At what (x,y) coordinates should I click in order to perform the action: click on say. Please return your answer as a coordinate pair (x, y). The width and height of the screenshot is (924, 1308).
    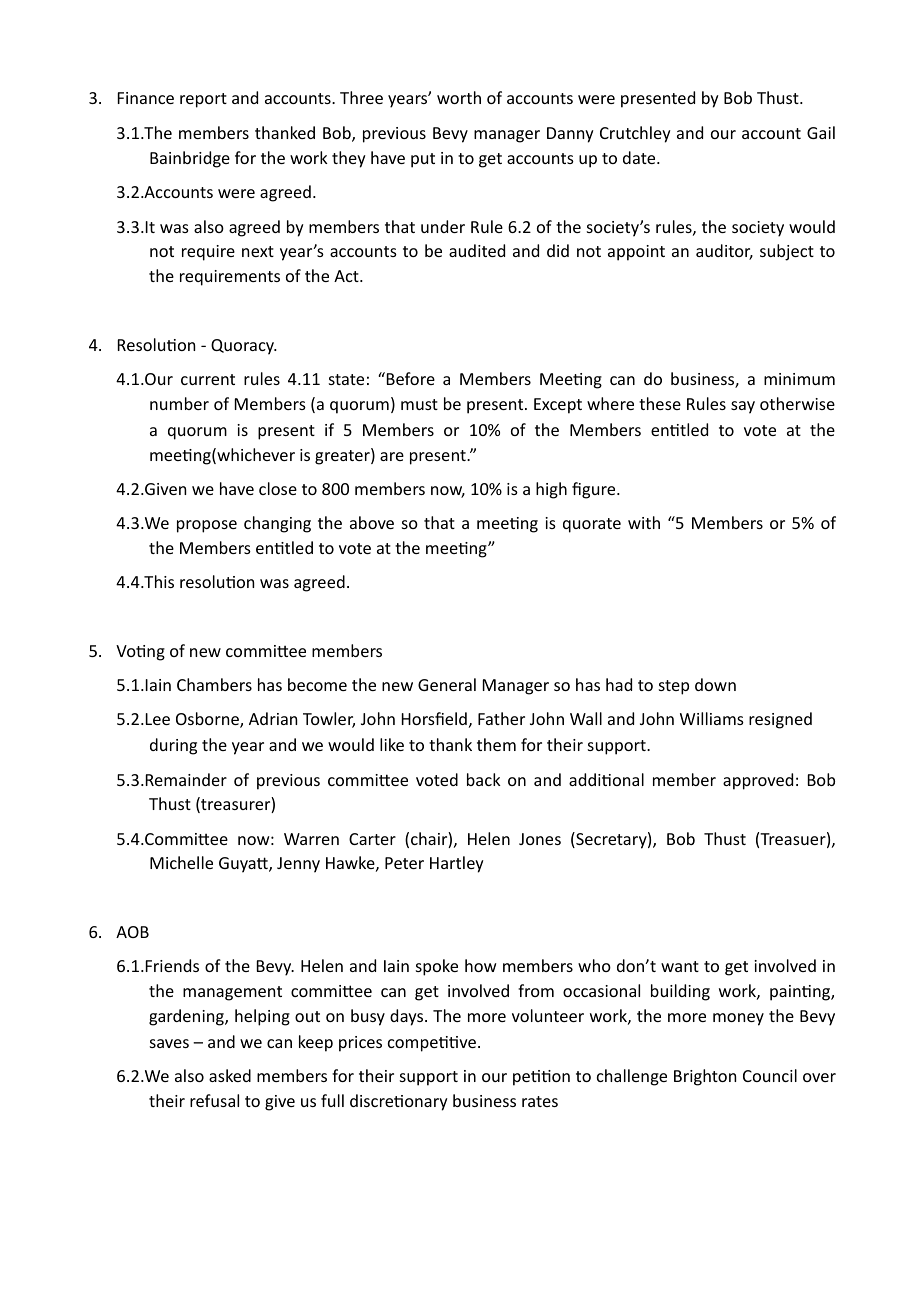
    Looking at the image, I should click on (743, 407).
